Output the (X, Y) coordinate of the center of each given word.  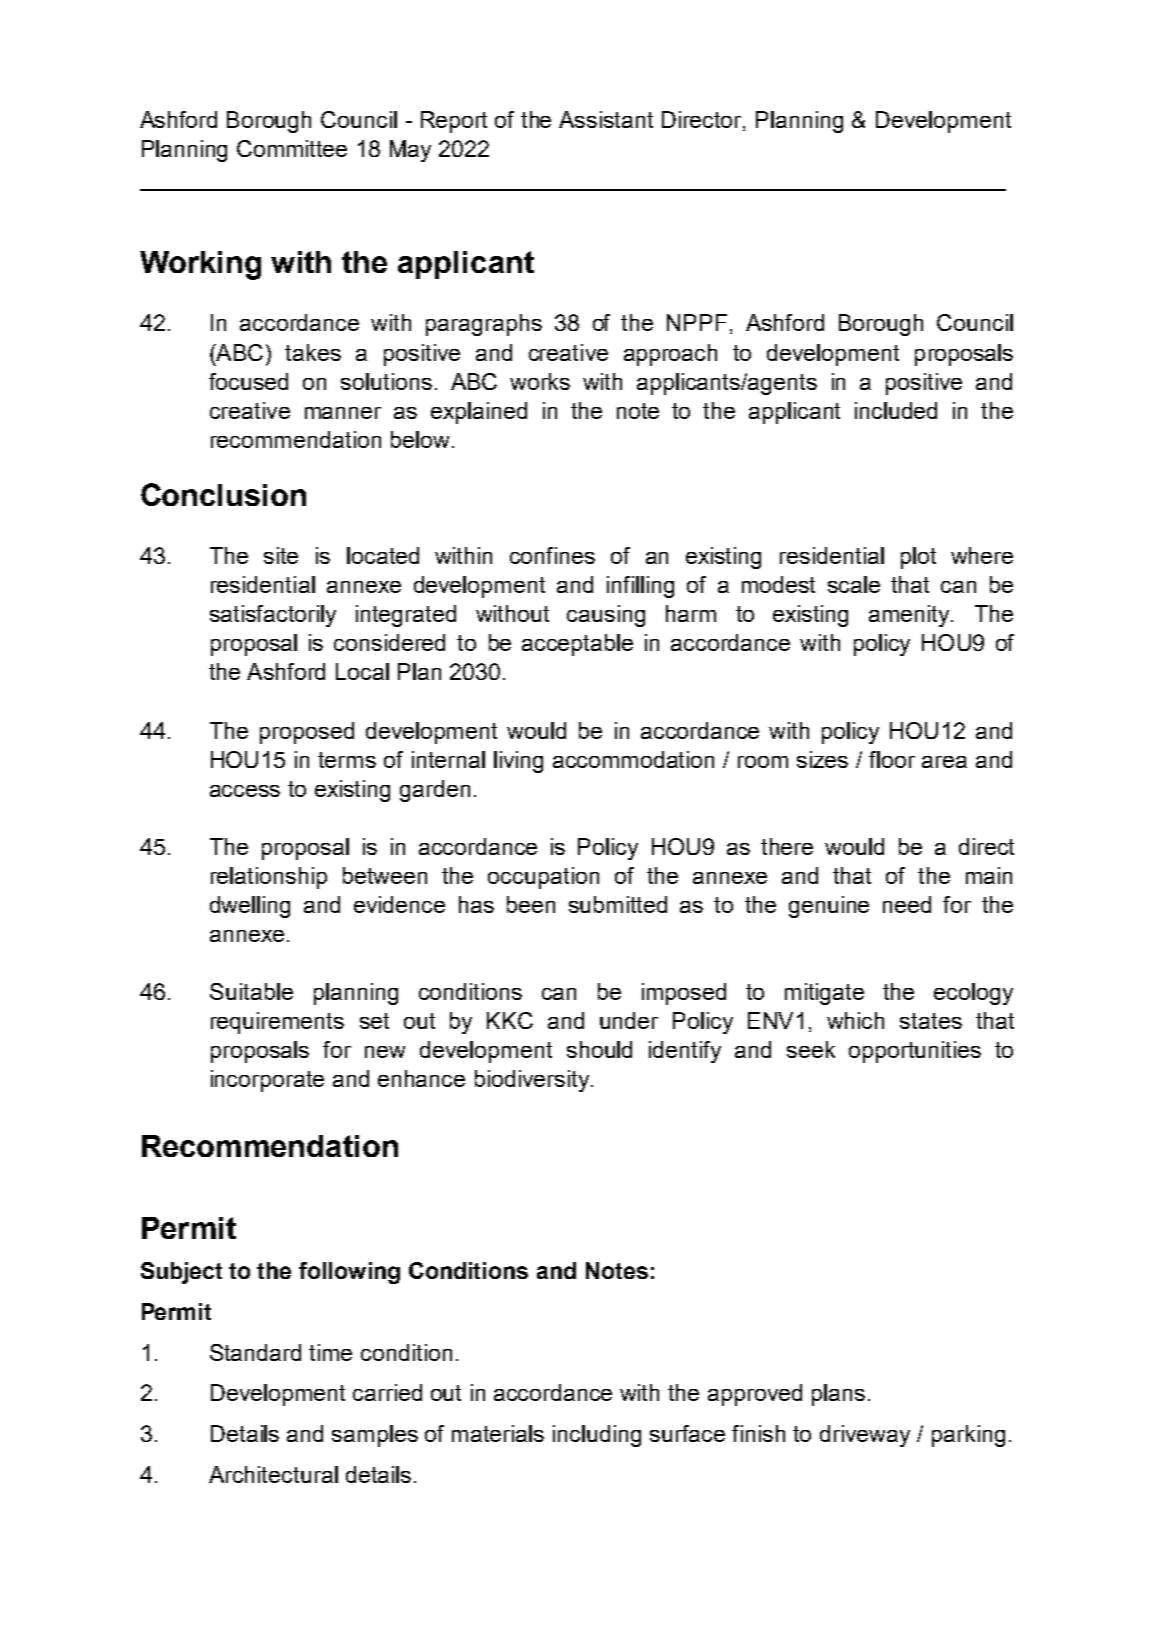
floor (892, 759)
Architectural (273, 1474)
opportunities (915, 1052)
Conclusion (223, 494)
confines (552, 555)
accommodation (633, 759)
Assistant (606, 119)
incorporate (267, 1081)
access (245, 791)
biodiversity (533, 1081)
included (896, 410)
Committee (292, 148)
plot (918, 558)
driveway (865, 1436)
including (597, 1436)
